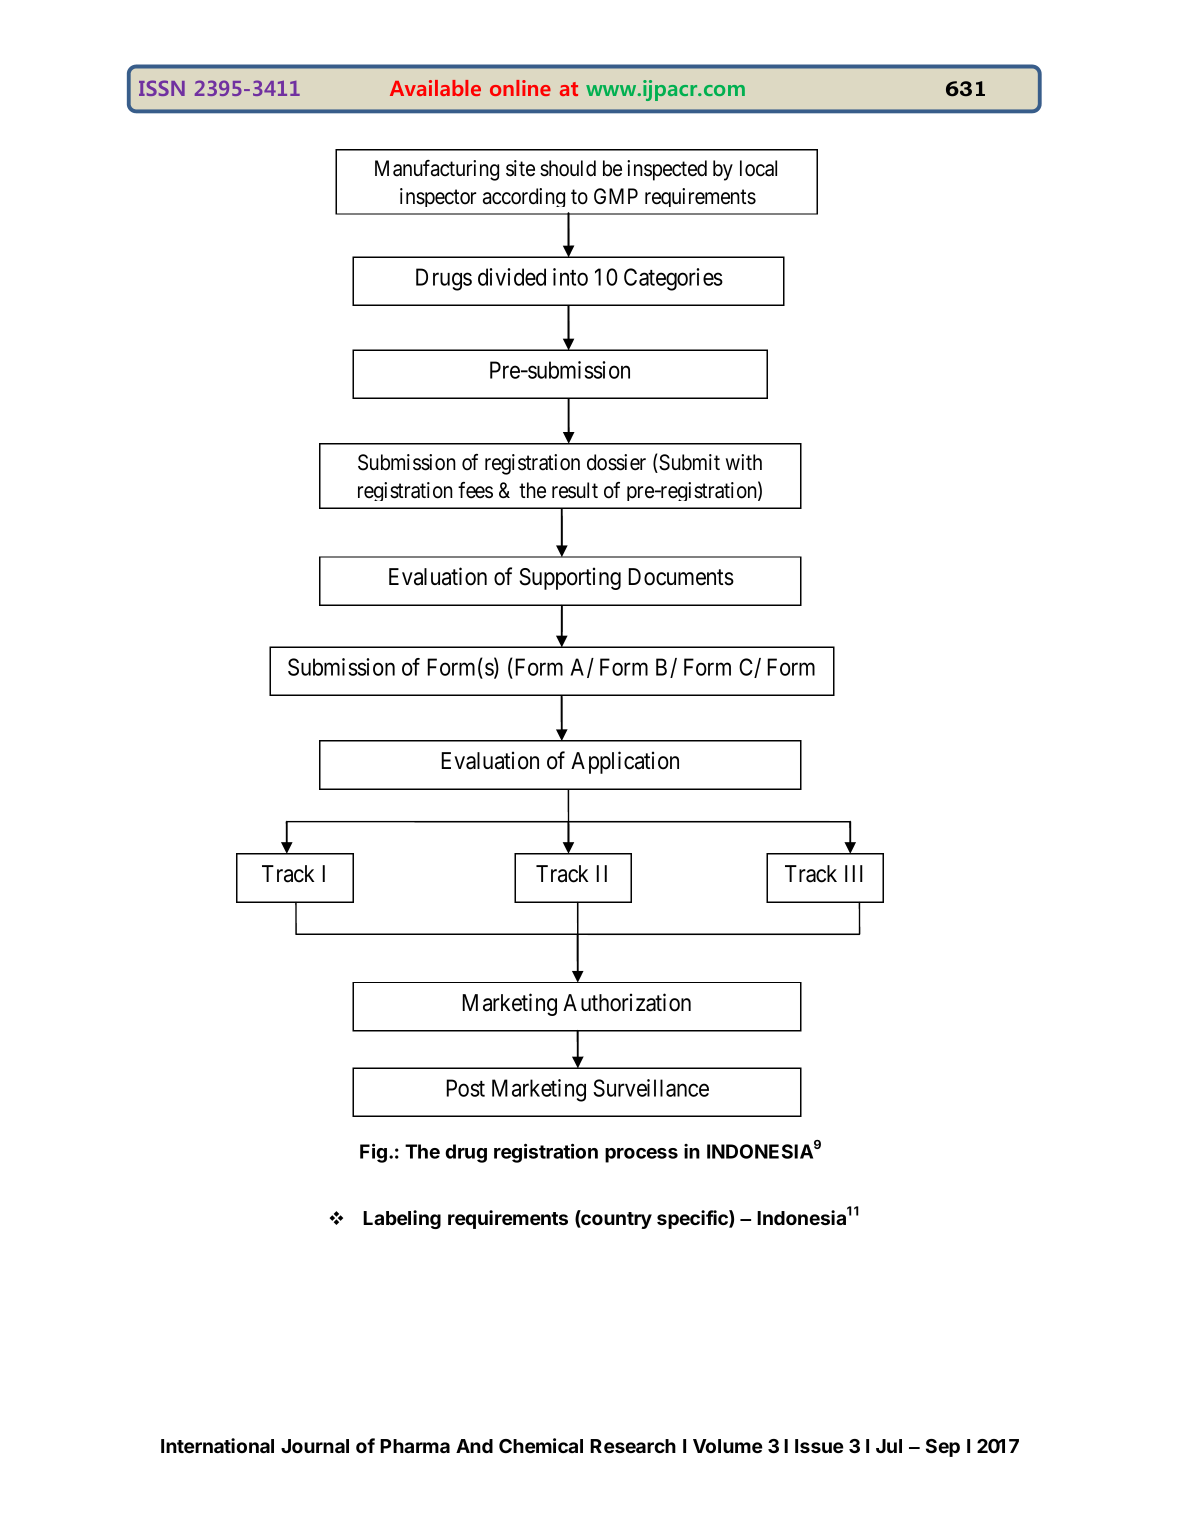 Image resolution: width=1180 pixels, height=1527 pixels. What do you see at coordinates (217, 1445) in the screenshot?
I see `International` at bounding box center [217, 1445].
